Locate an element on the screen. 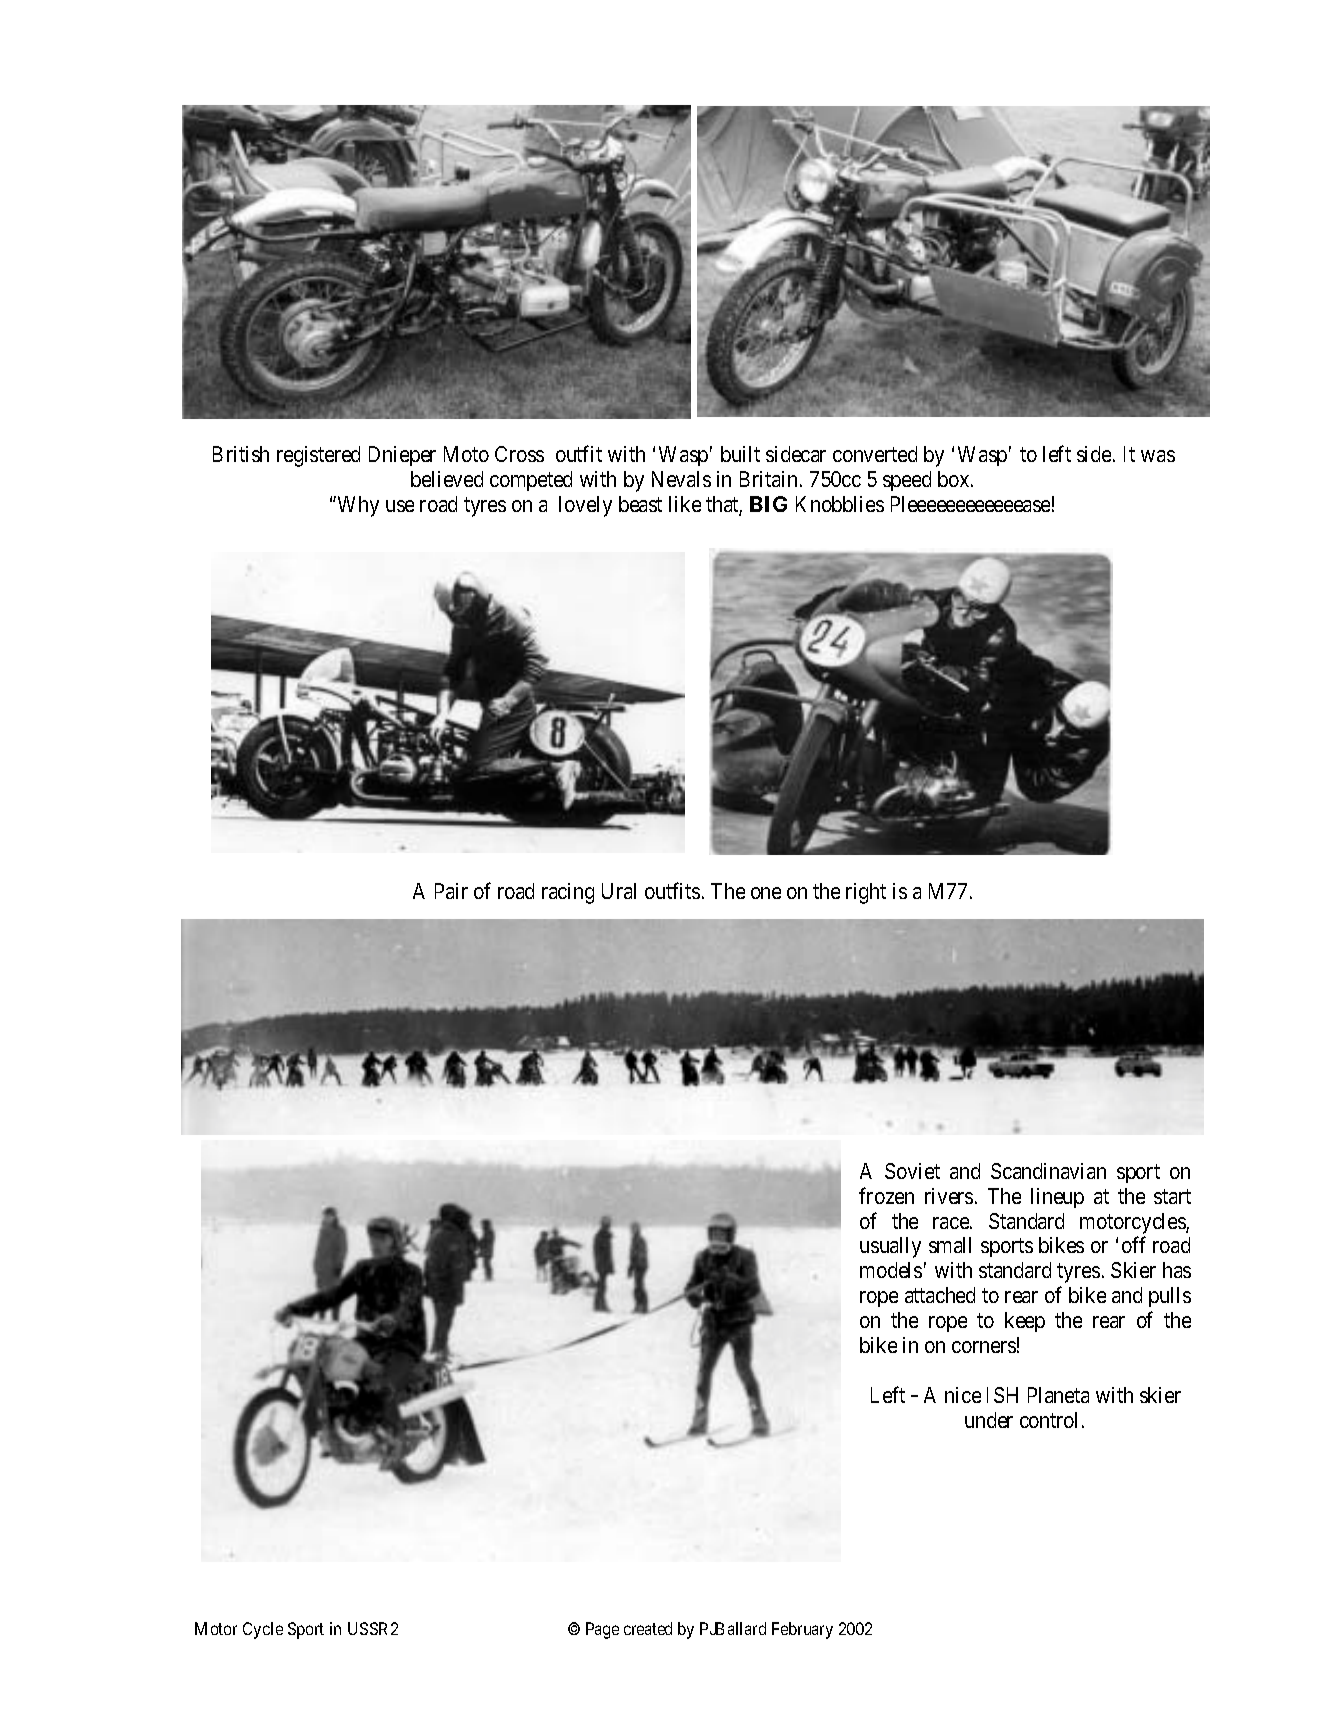 Image resolution: width=1326 pixels, height=1716 pixels. Pair is located at coordinates (451, 891).
